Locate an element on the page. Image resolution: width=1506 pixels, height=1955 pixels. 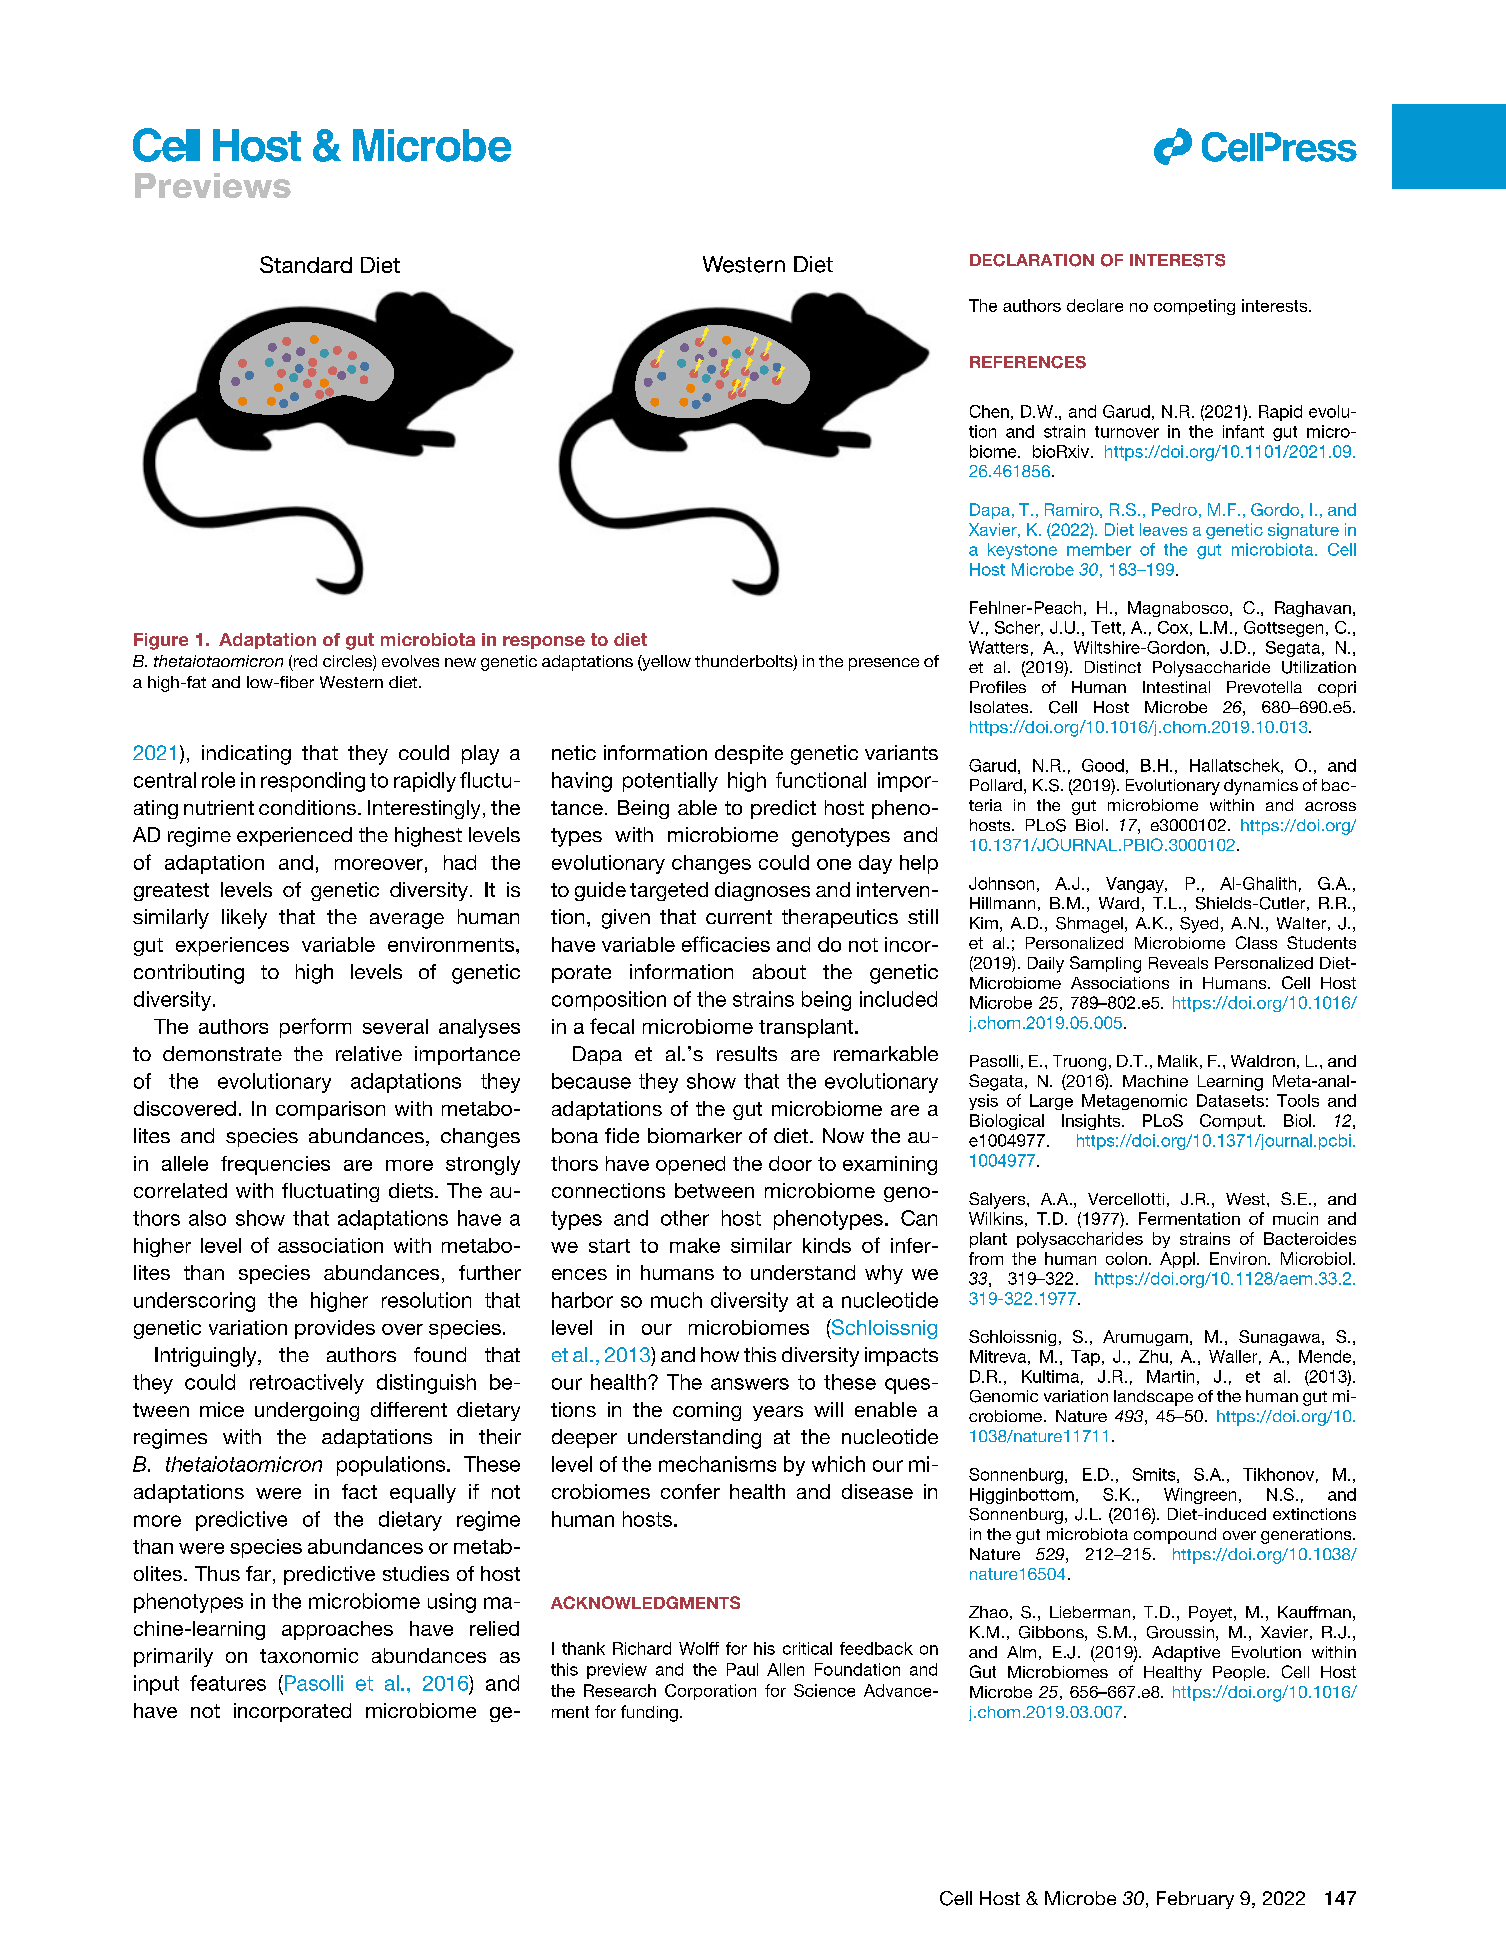
Zhu is located at coordinates (1153, 1356).
